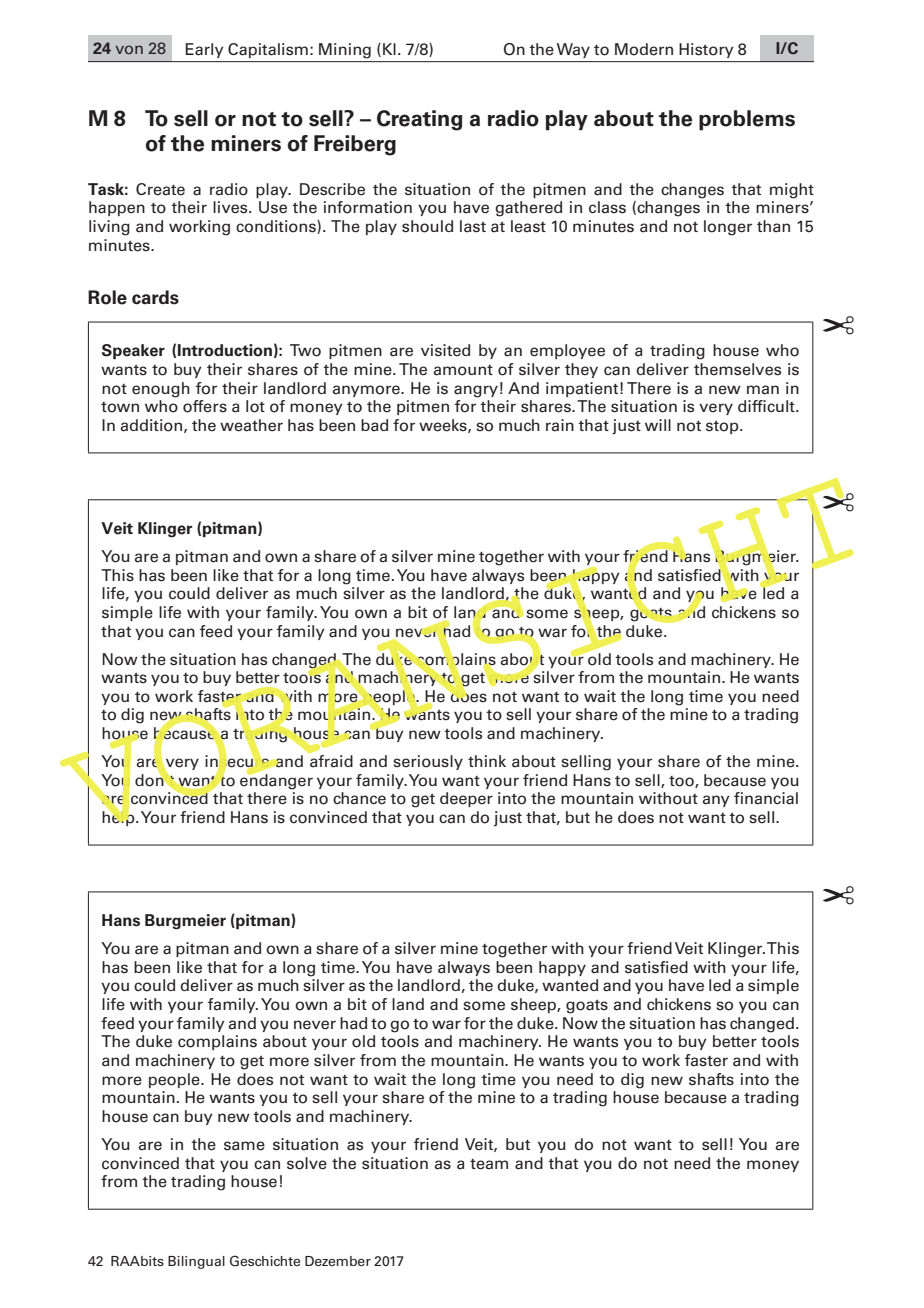  Describe the element at coordinates (204, 50) in the image. I see `Early` at that location.
